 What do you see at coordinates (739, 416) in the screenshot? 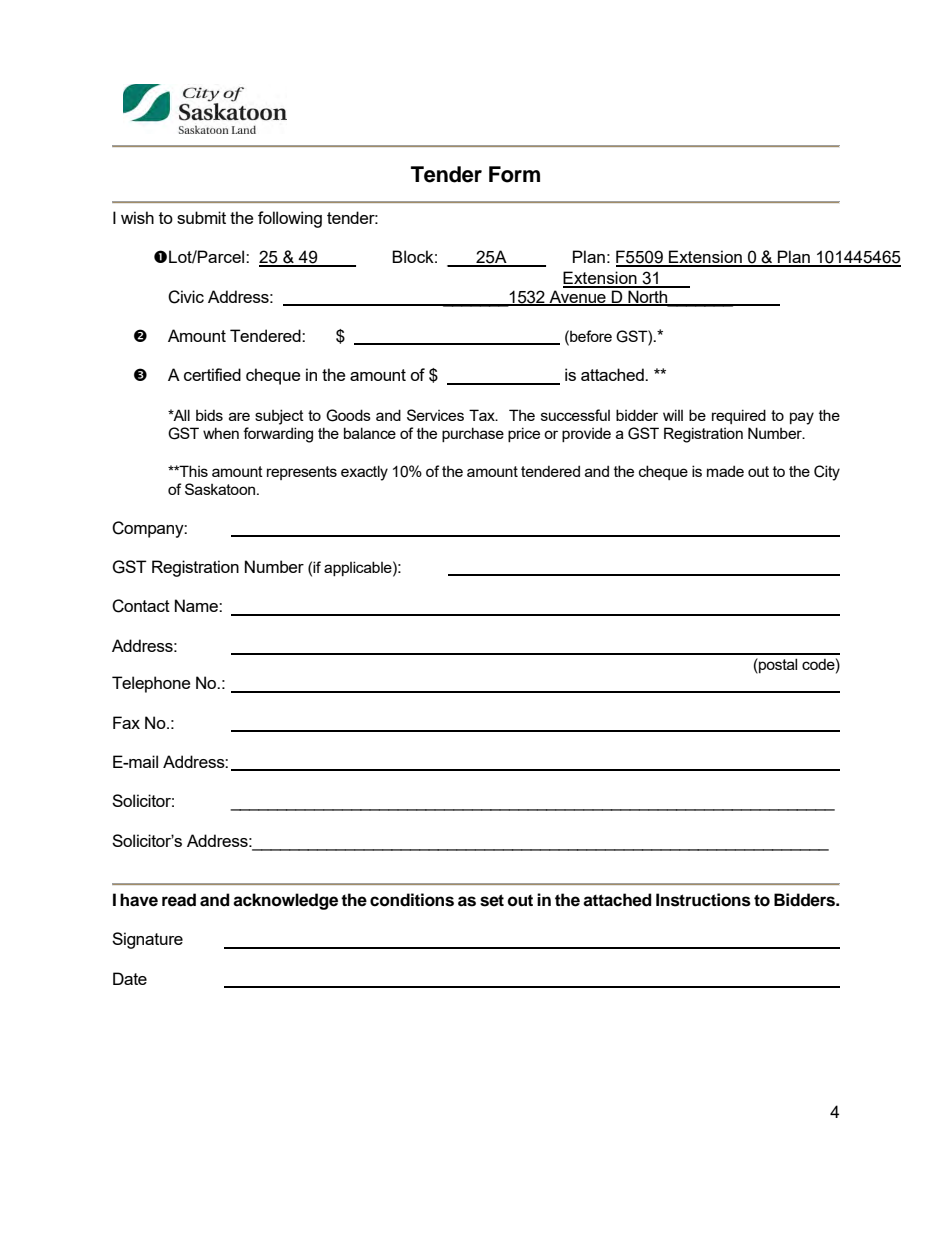
I see `required` at bounding box center [739, 416].
